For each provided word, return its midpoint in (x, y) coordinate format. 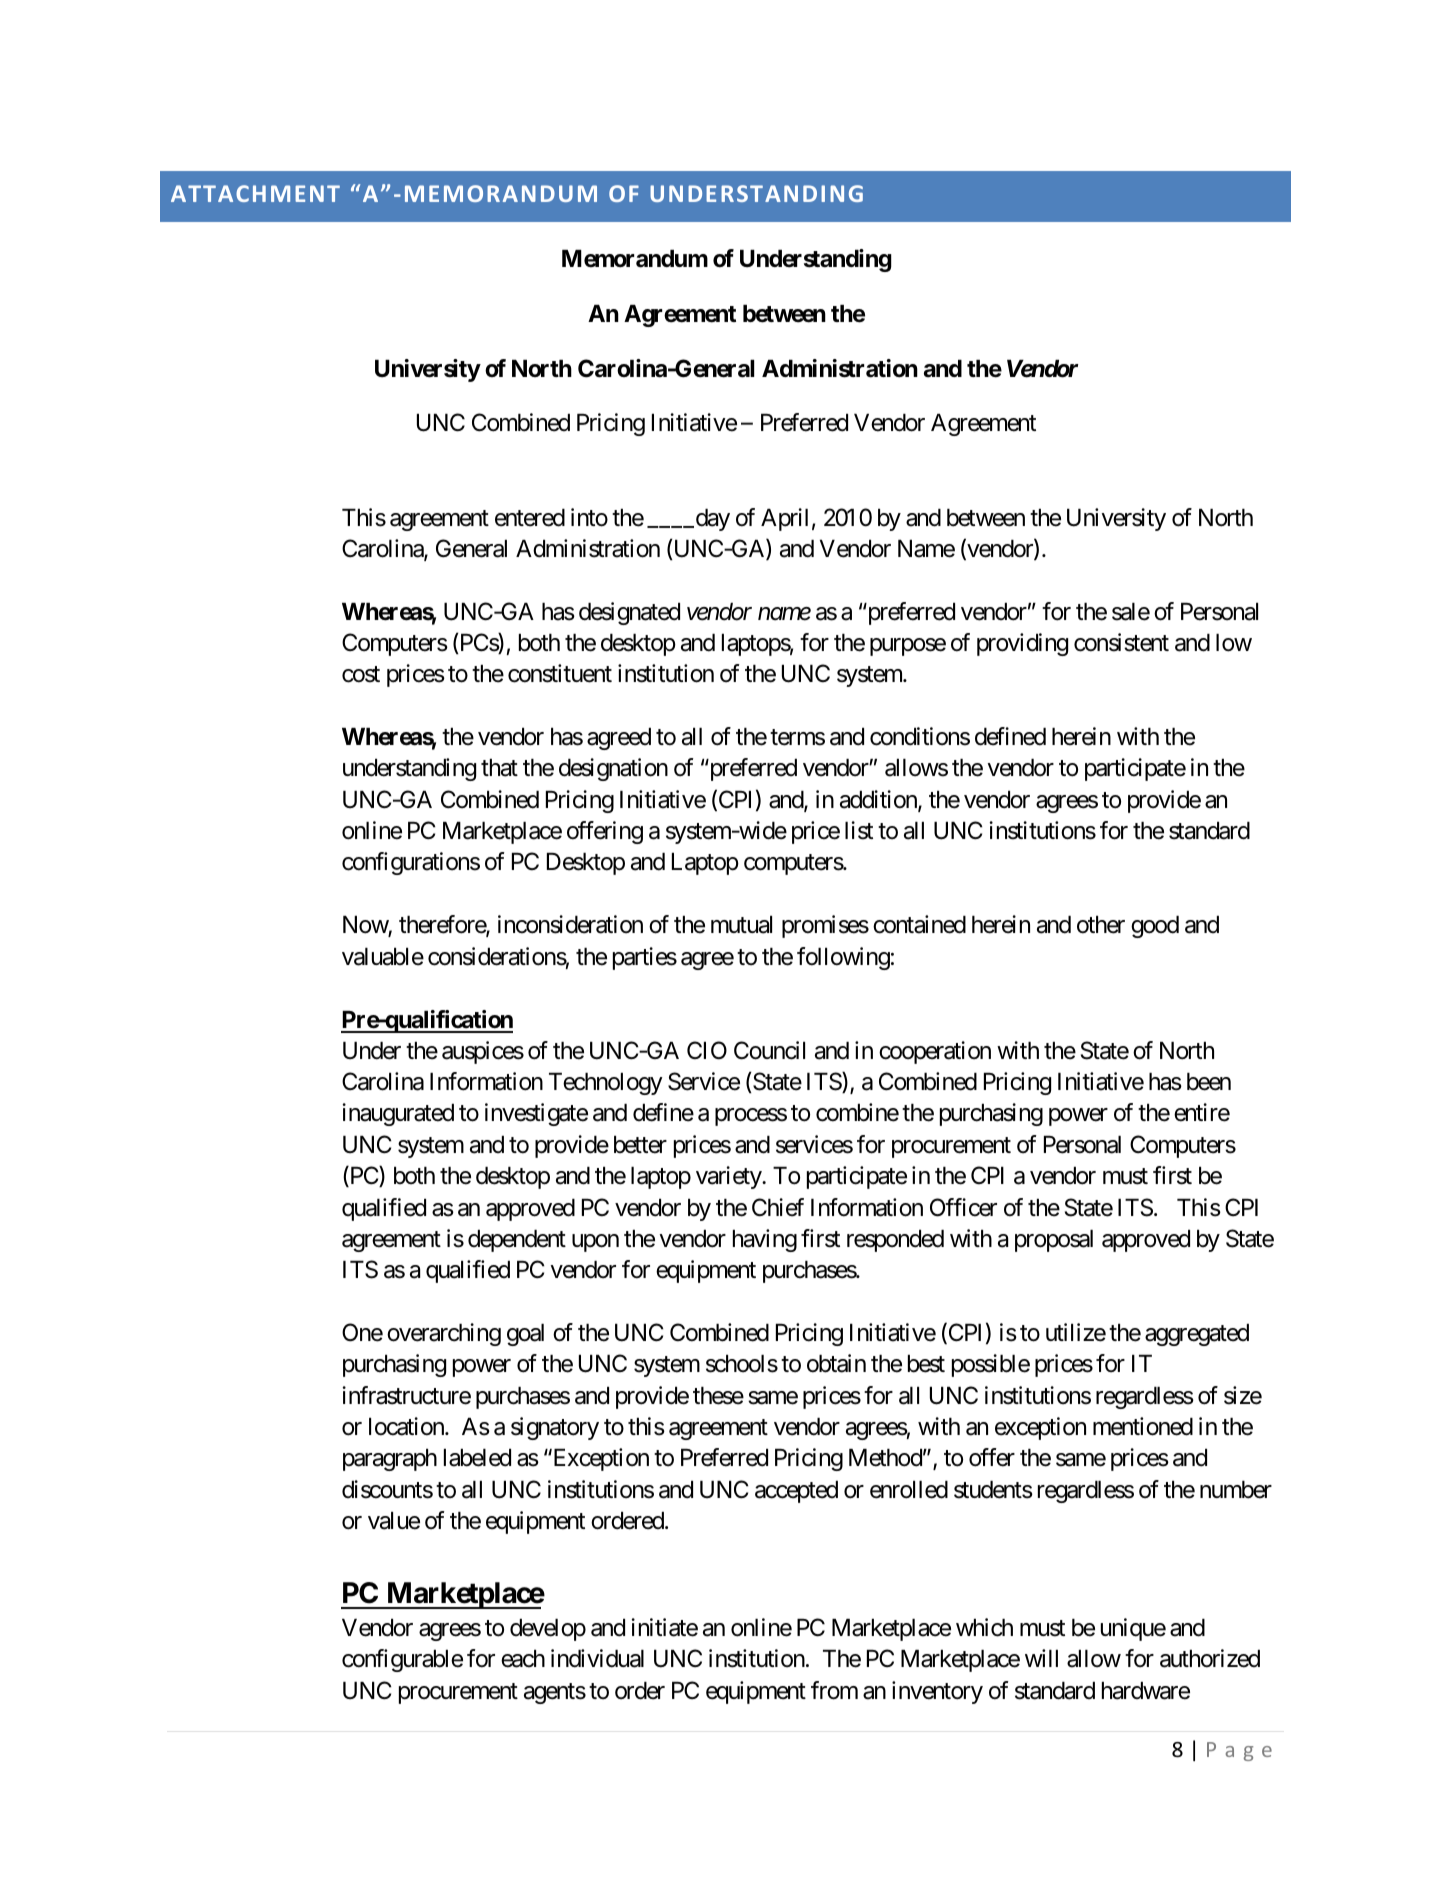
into (589, 517)
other (1101, 925)
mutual (741, 925)
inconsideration (570, 924)
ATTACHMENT (255, 193)
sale (1131, 612)
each (523, 1659)
